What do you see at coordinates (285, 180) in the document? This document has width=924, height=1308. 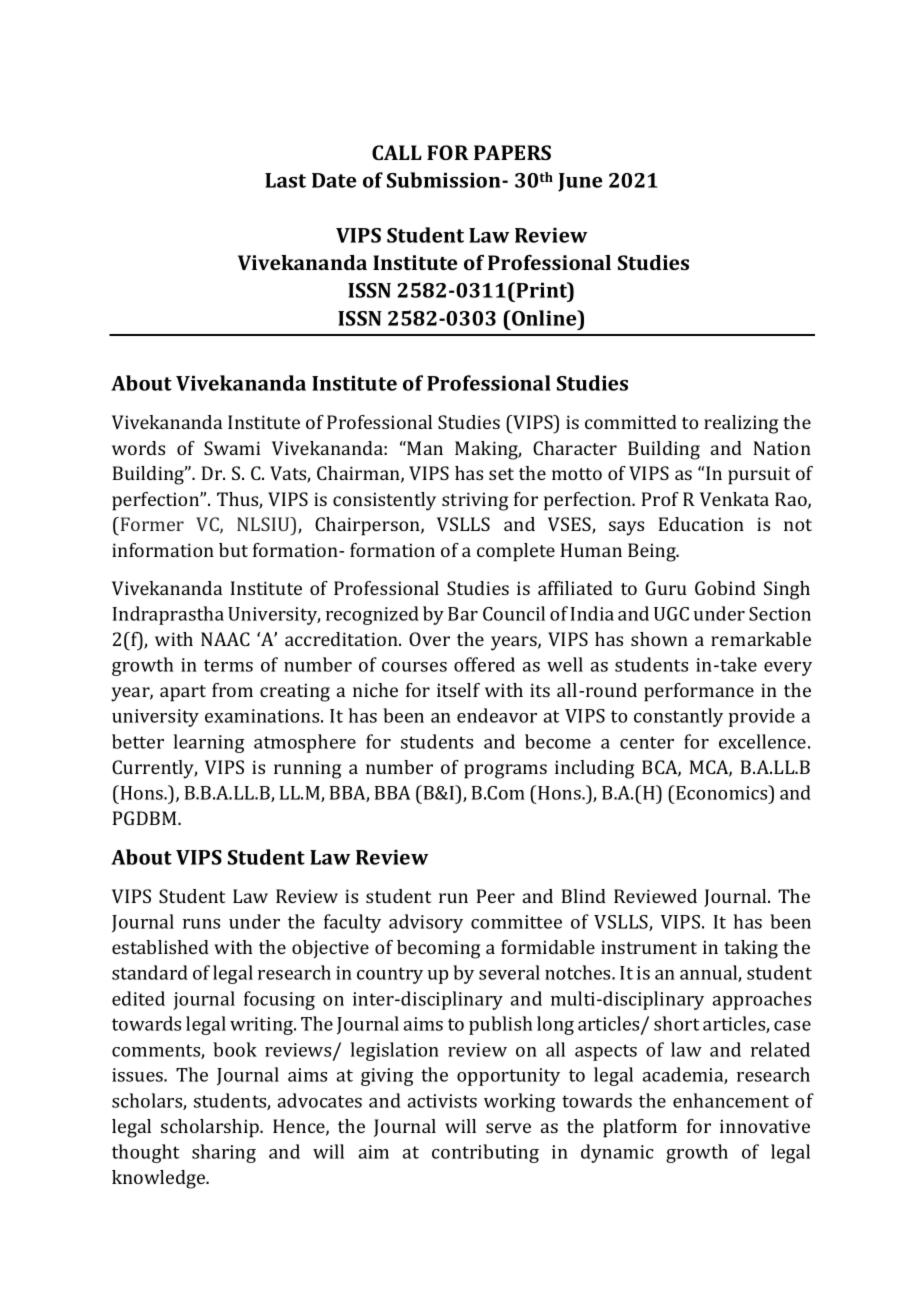 I see `Last` at bounding box center [285, 180].
